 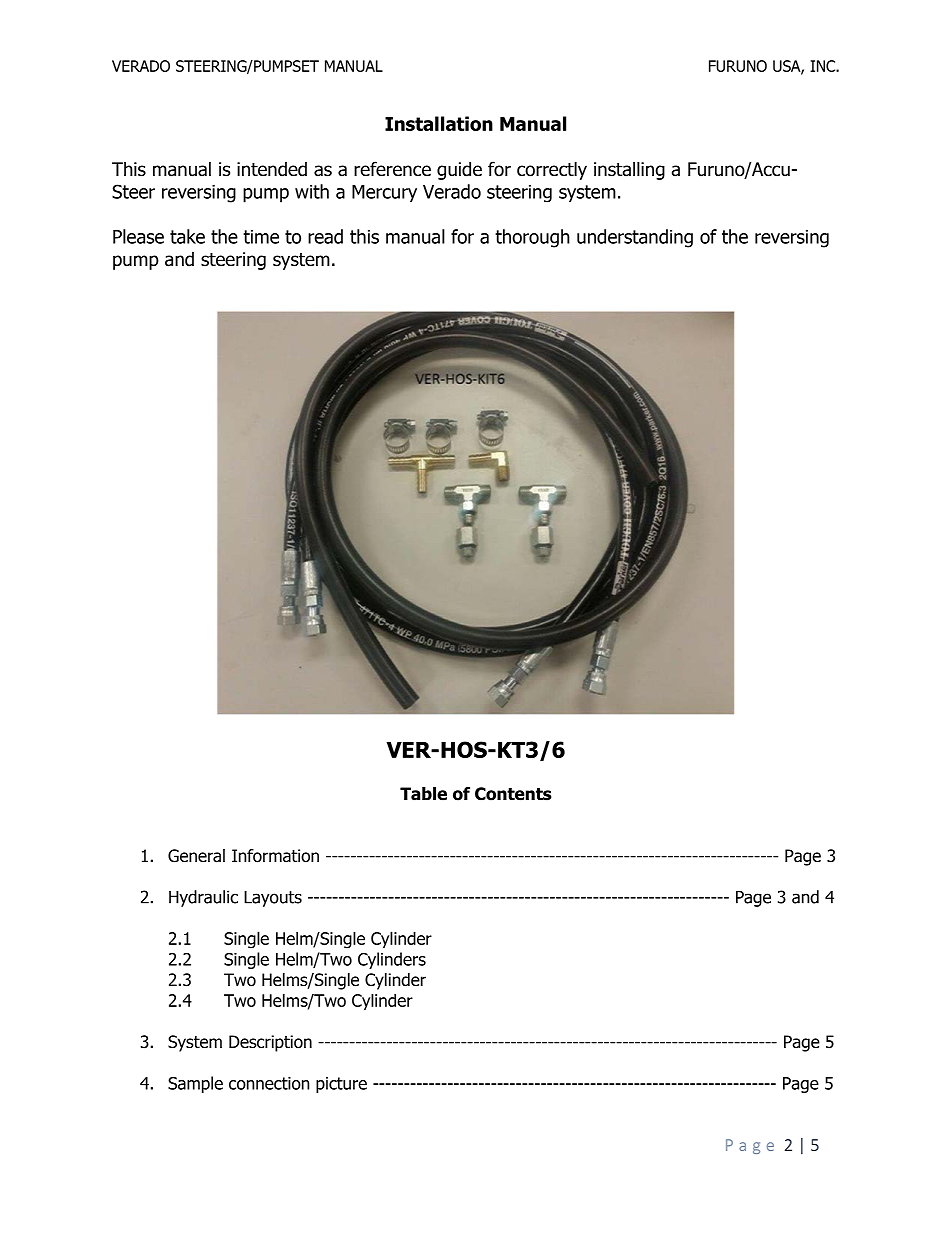 What do you see at coordinates (552, 170) in the screenshot?
I see `correctly` at bounding box center [552, 170].
